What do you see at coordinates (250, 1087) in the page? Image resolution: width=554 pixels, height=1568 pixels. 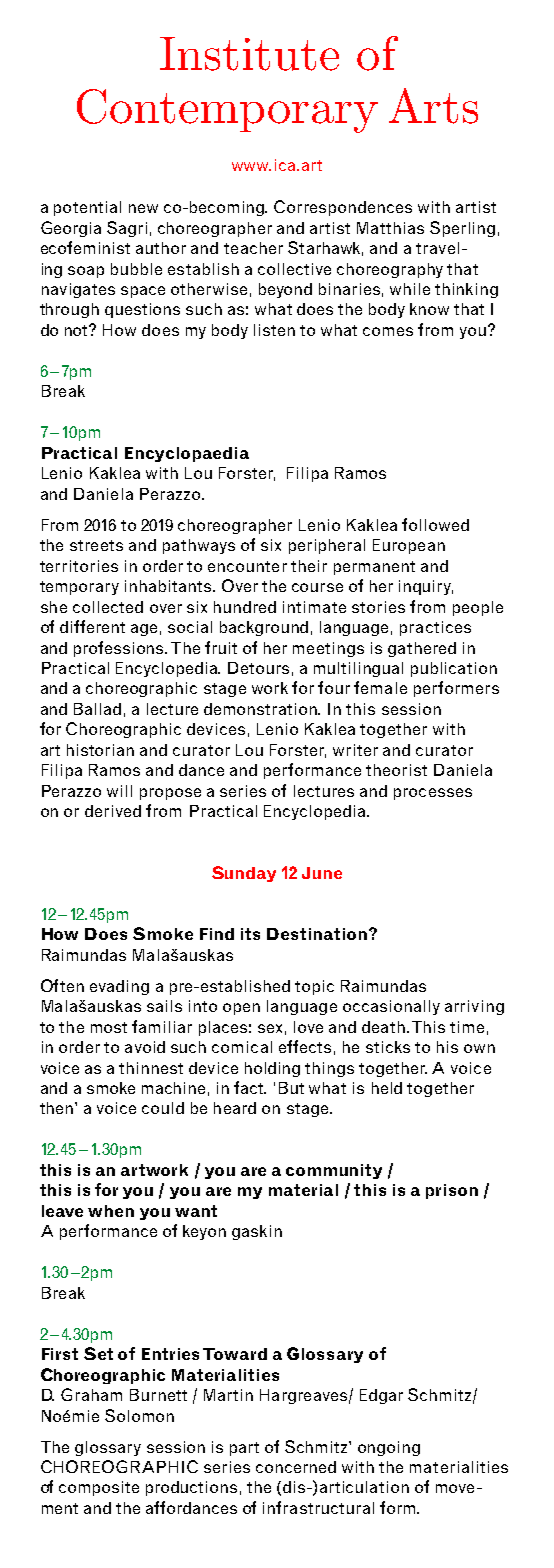 I see `fact` at bounding box center [250, 1087].
